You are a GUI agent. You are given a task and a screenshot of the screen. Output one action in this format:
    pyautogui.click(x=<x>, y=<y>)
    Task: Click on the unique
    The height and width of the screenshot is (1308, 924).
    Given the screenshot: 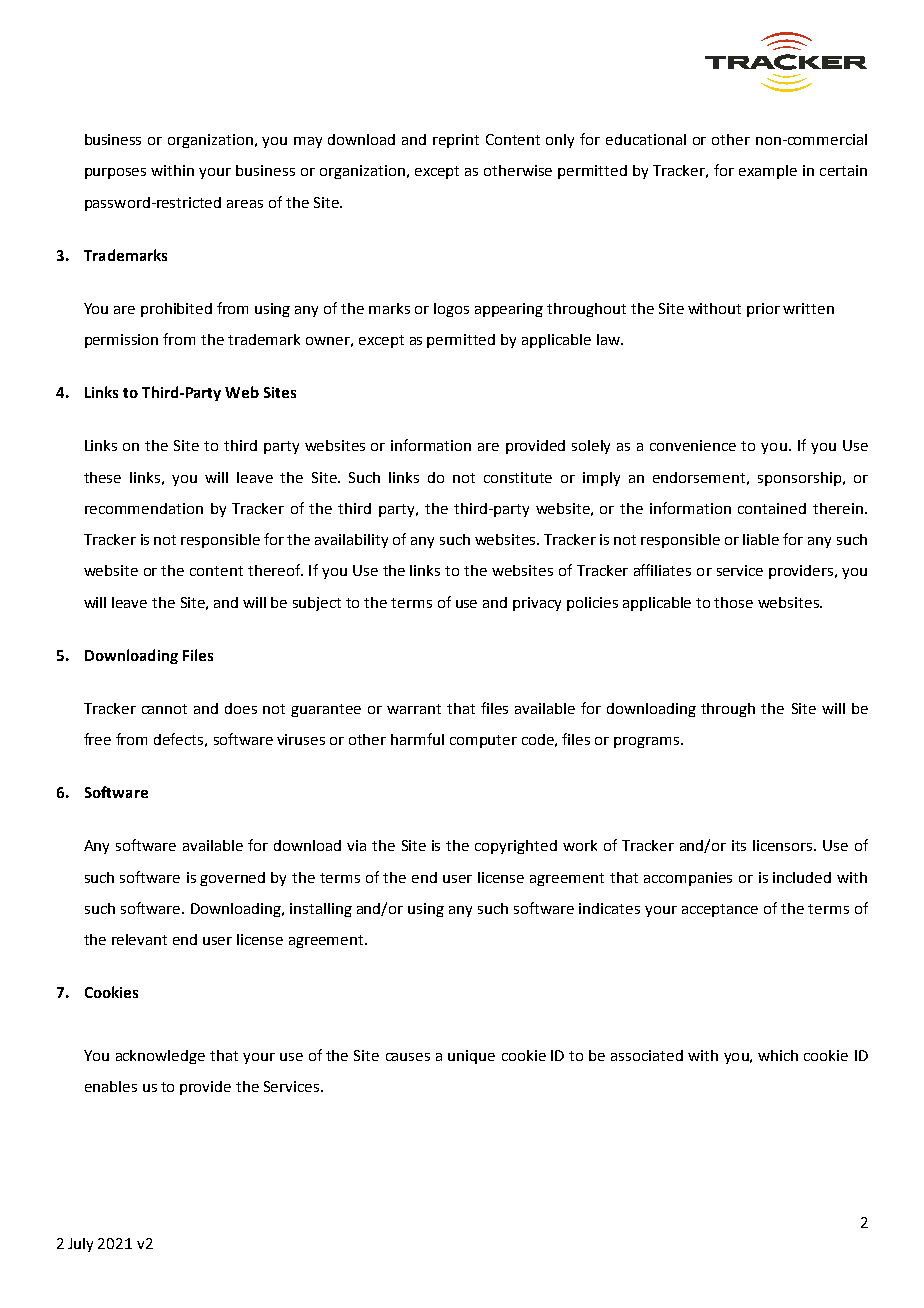 What is the action you would take?
    pyautogui.click(x=471, y=1057)
